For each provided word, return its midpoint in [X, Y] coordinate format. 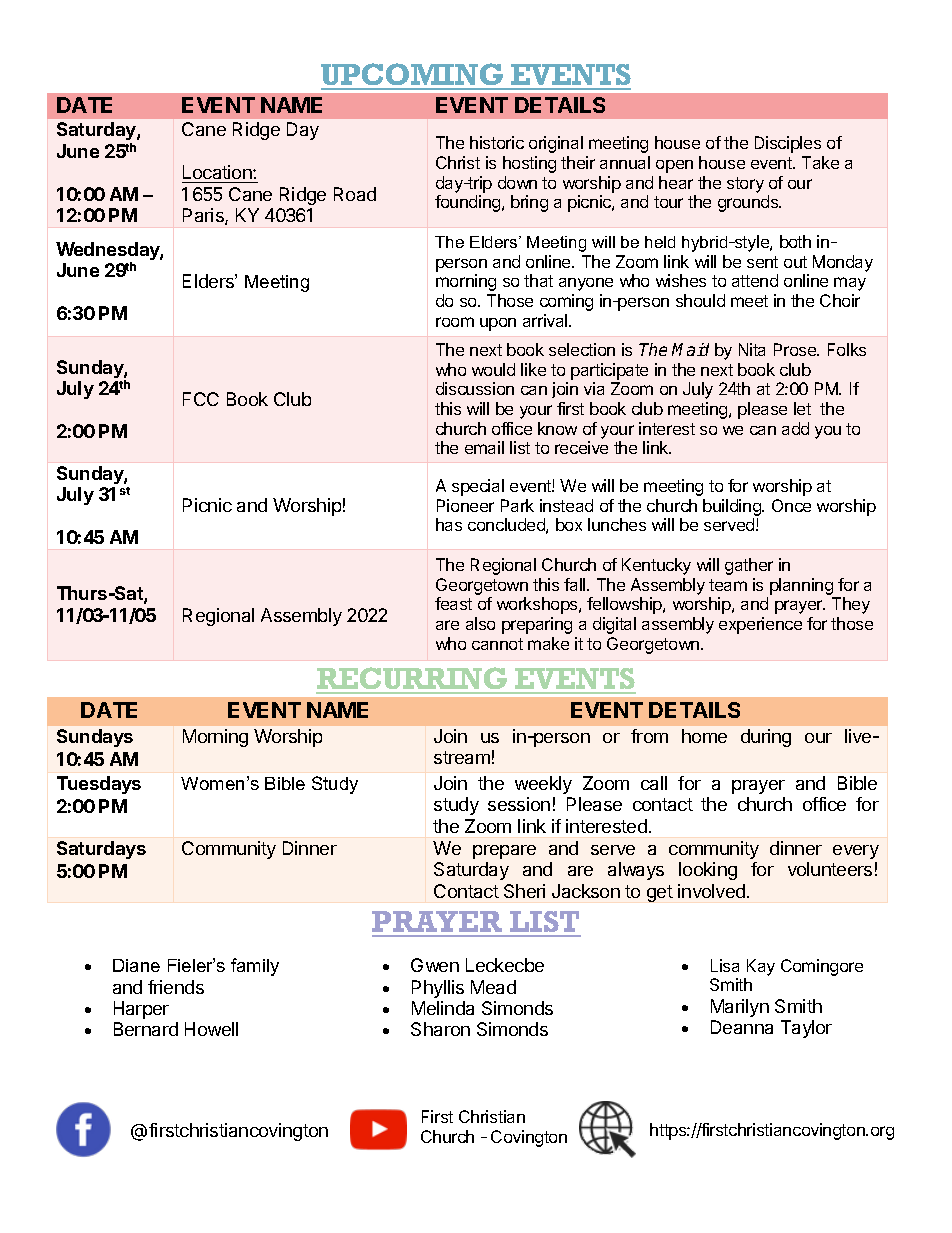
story [745, 185]
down [517, 182]
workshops [538, 605]
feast [453, 603]
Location [218, 172]
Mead [493, 987]
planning [801, 586]
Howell [211, 1029]
